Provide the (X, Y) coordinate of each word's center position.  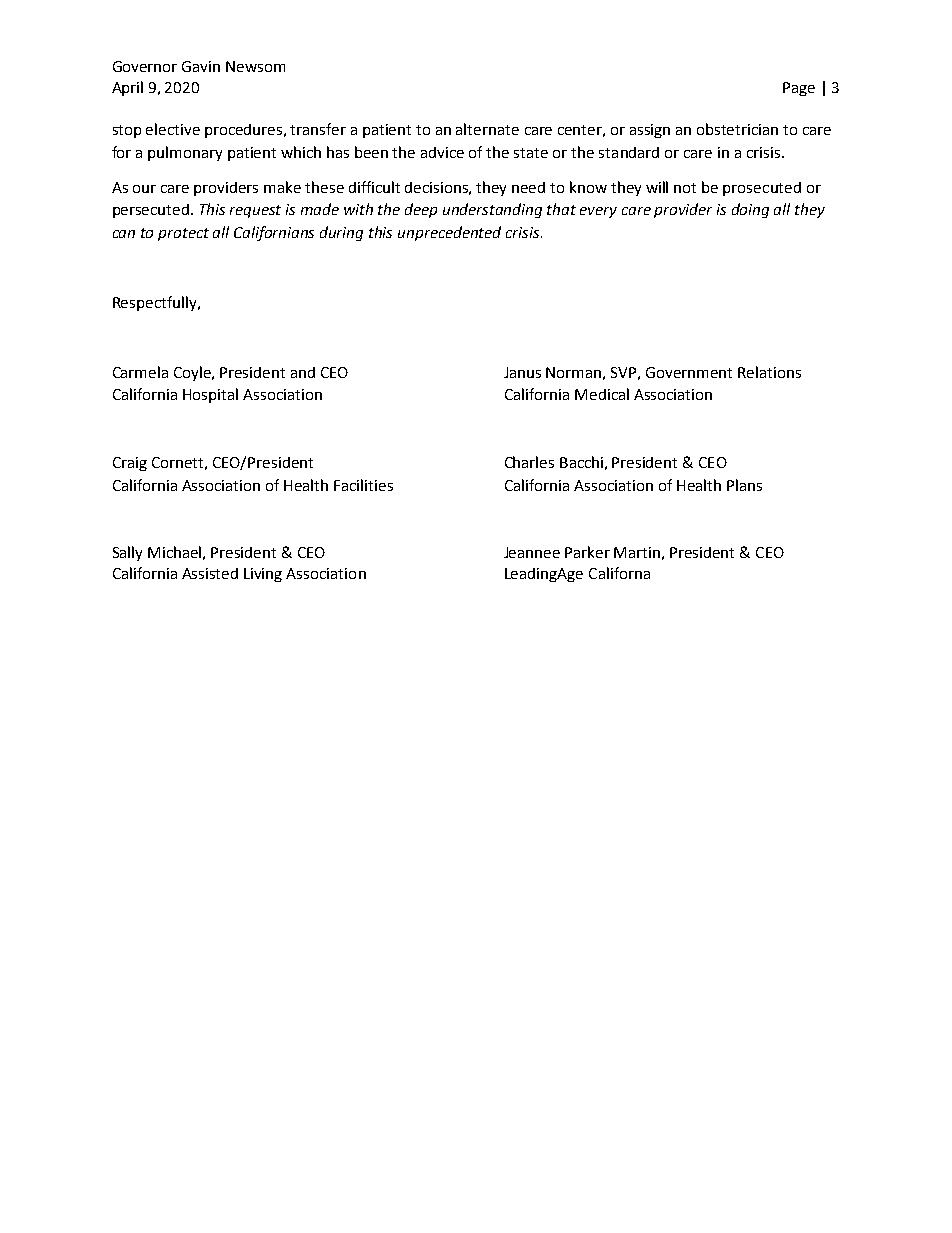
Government (689, 372)
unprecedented (449, 233)
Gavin (201, 66)
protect (183, 234)
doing (750, 210)
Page (799, 89)
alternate (487, 129)
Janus (522, 372)
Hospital (210, 395)
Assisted (210, 573)
